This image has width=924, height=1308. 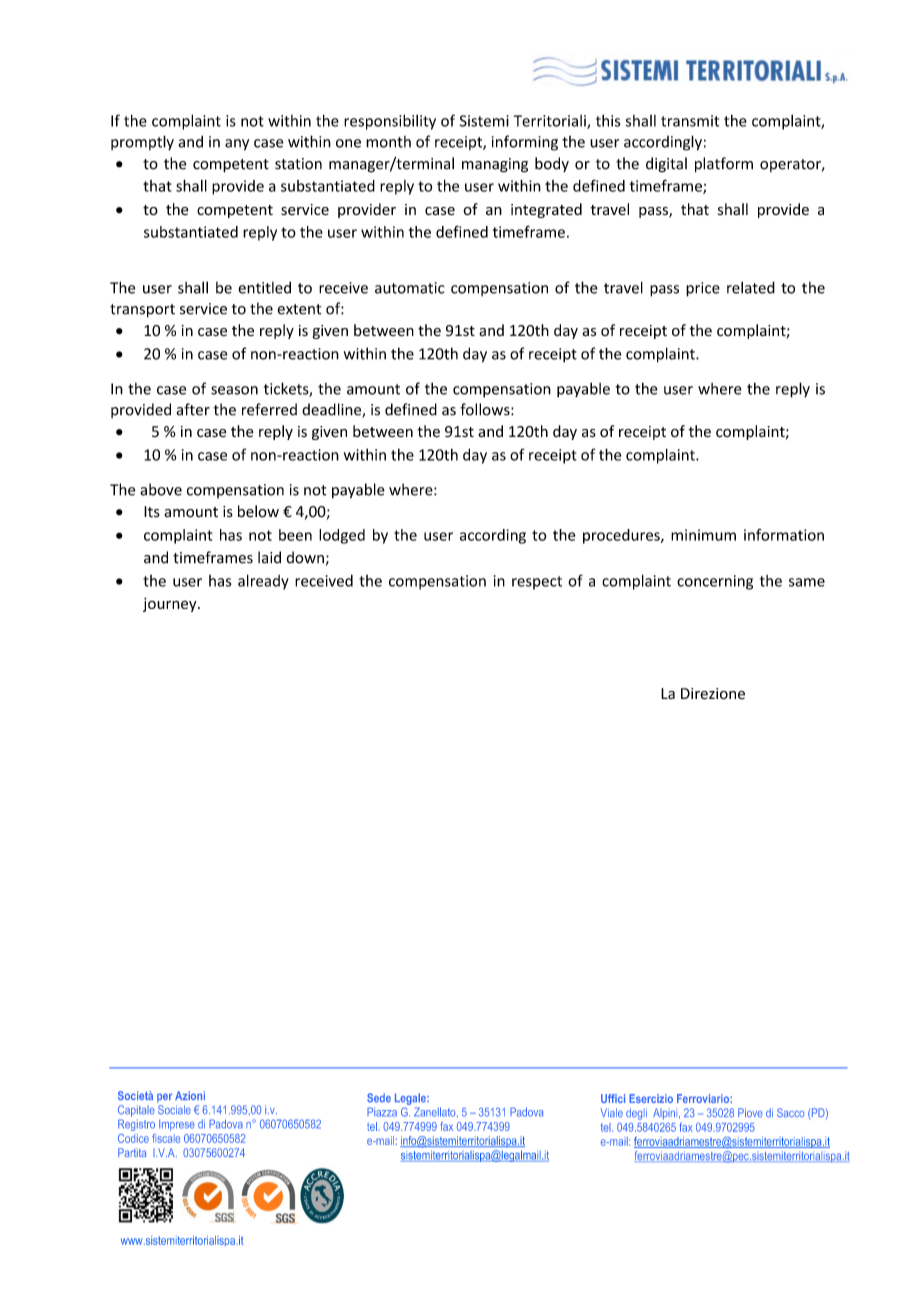 What do you see at coordinates (382, 1112) in the image?
I see `Piazza` at bounding box center [382, 1112].
